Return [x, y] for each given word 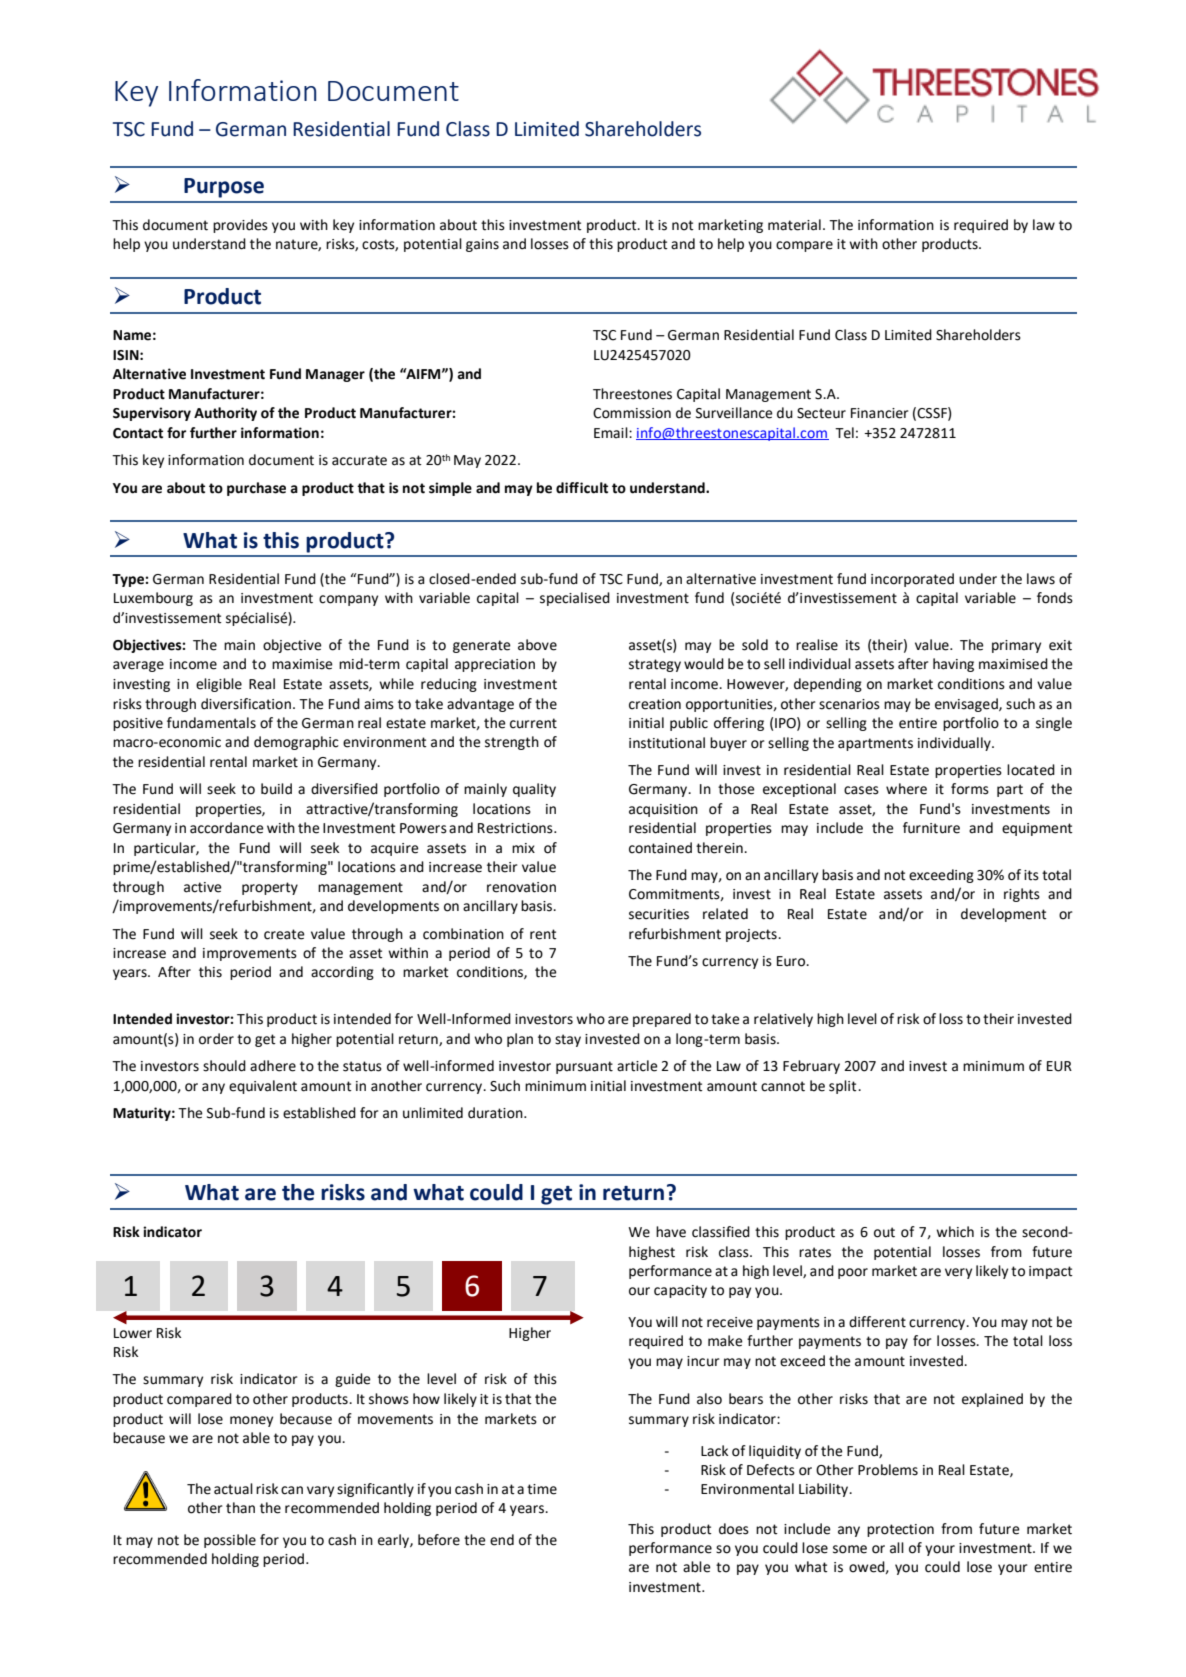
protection [900, 1530]
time [542, 1489]
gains [482, 245]
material [794, 225]
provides [240, 226]
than [240, 1508]
